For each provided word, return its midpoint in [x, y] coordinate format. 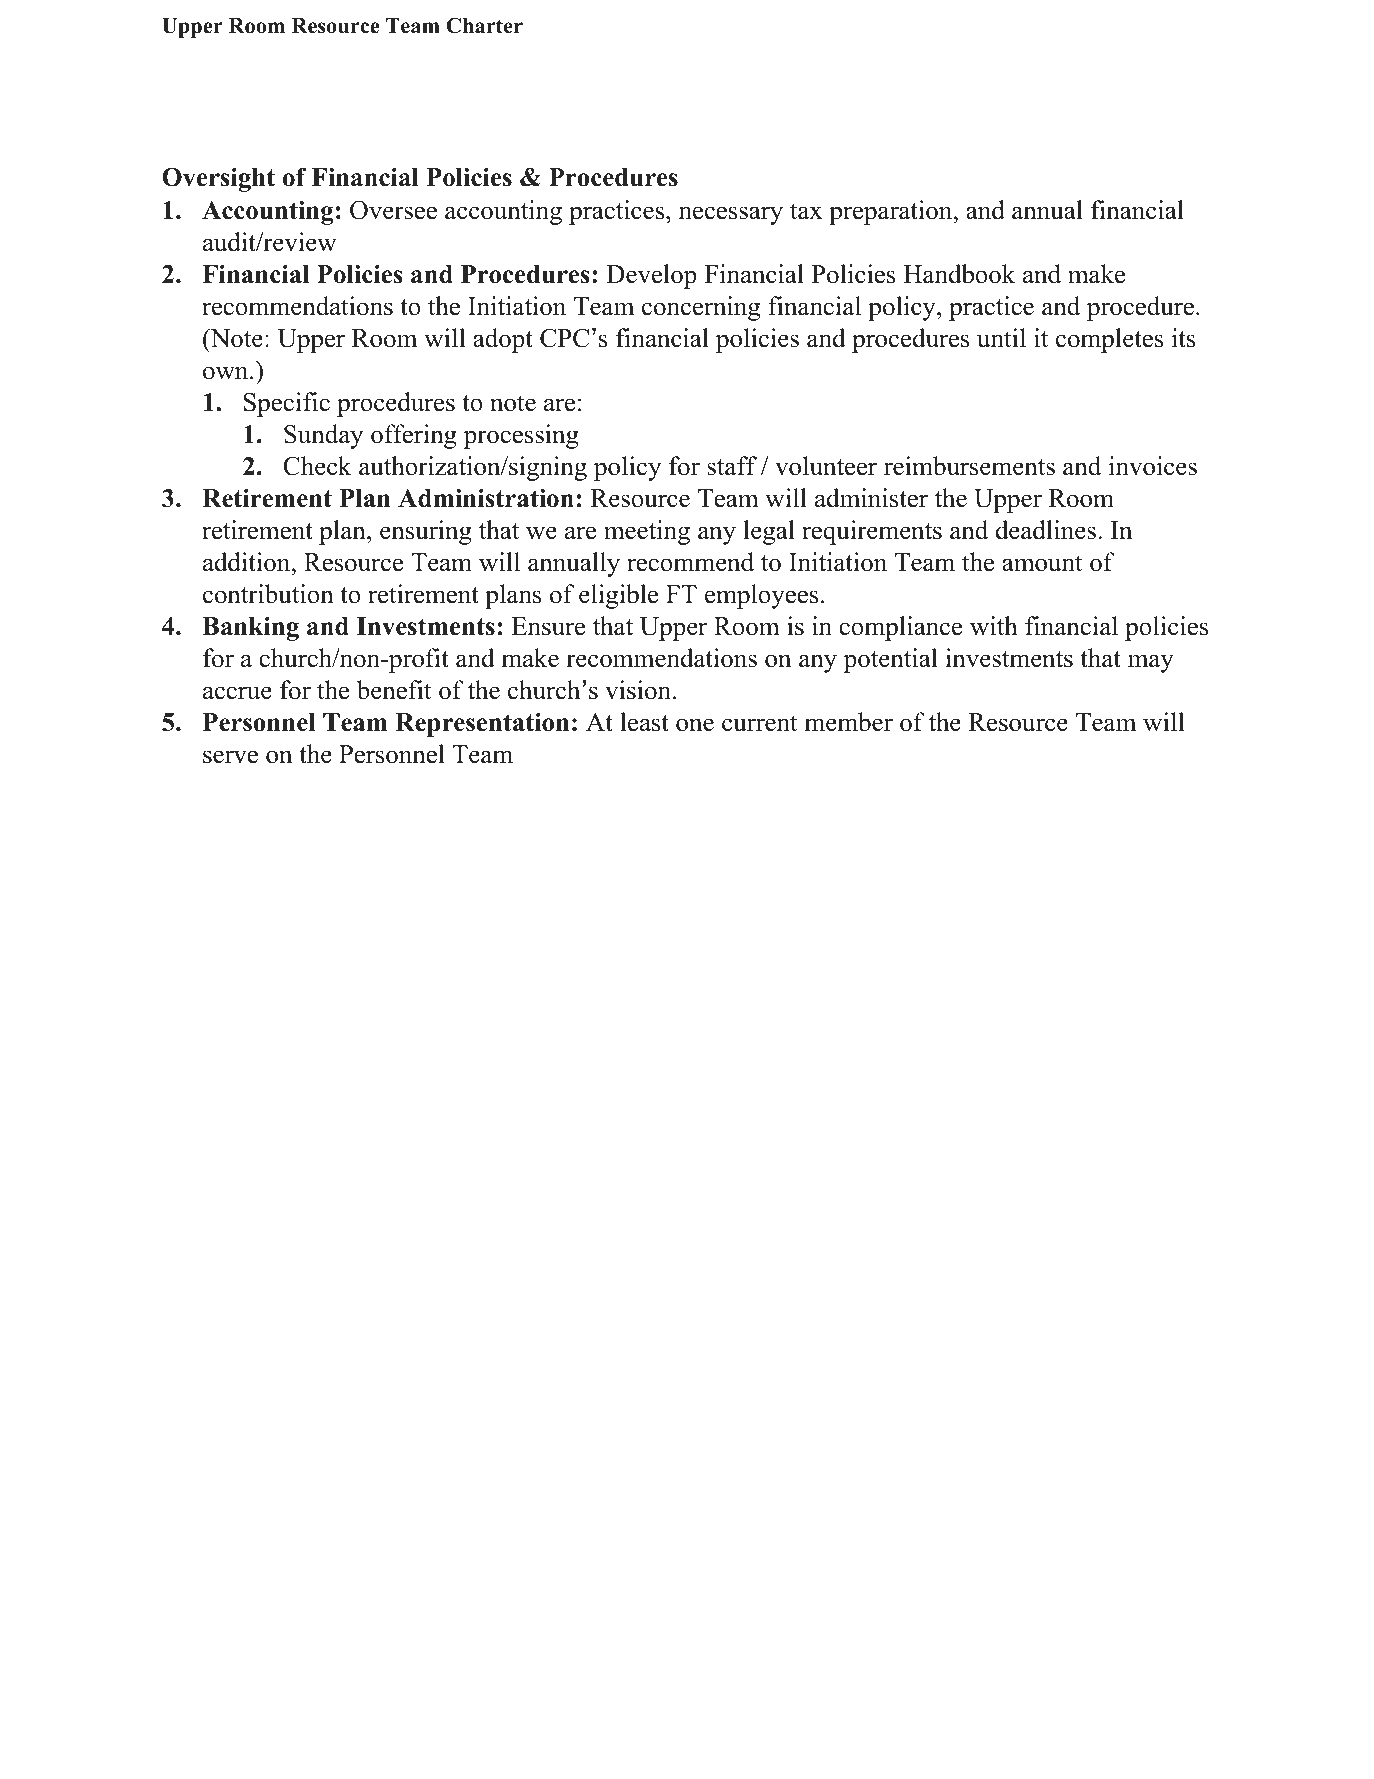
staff [732, 466]
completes [1110, 340]
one [695, 725]
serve [230, 757]
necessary [731, 215]
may [1151, 663]
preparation [890, 212]
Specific [287, 404]
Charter [484, 25]
